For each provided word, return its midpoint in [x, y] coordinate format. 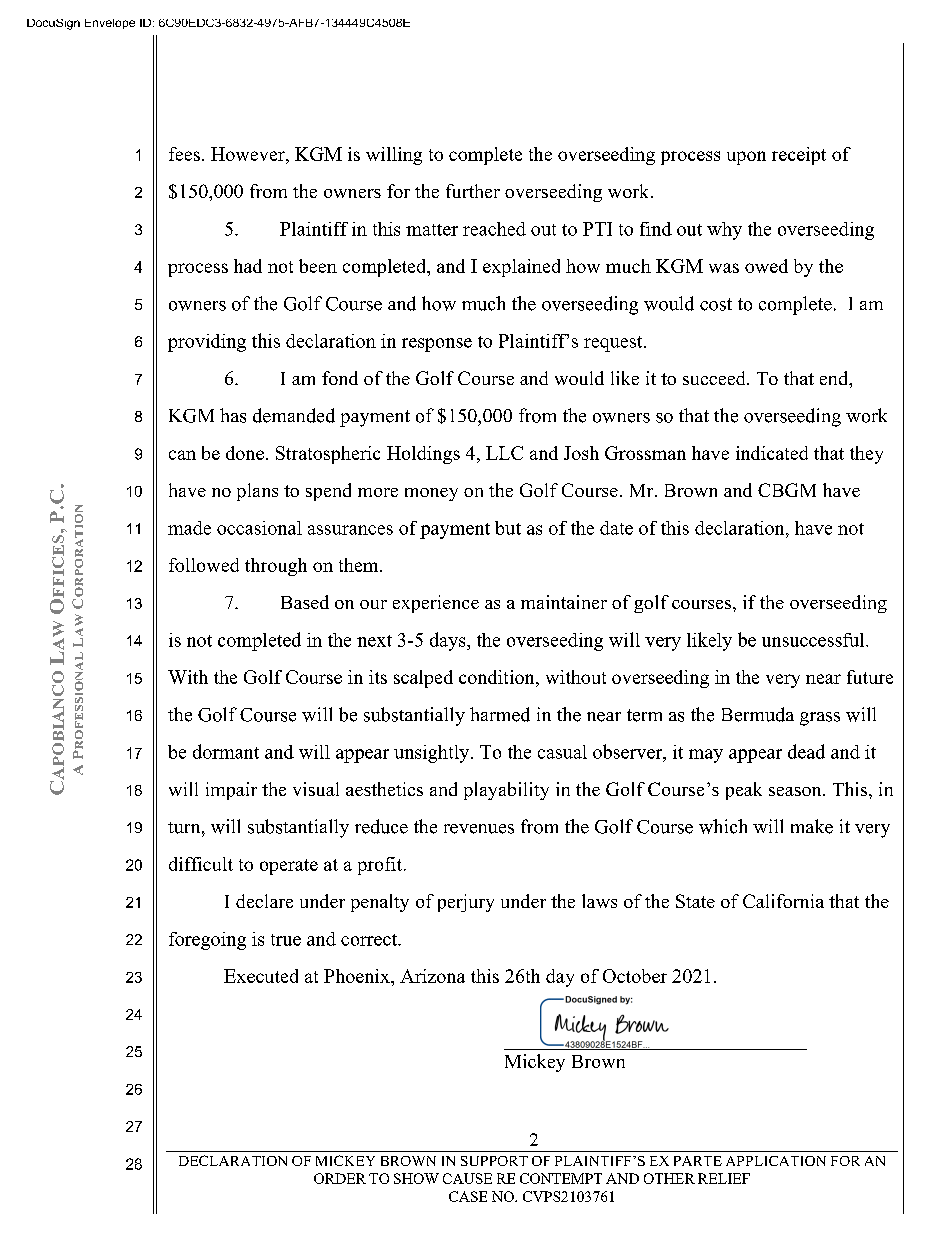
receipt [799, 156]
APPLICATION [776, 1161]
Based [305, 602]
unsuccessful [814, 640]
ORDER [340, 1178]
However [249, 154]
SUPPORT [494, 1161]
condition [498, 678]
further [473, 191]
